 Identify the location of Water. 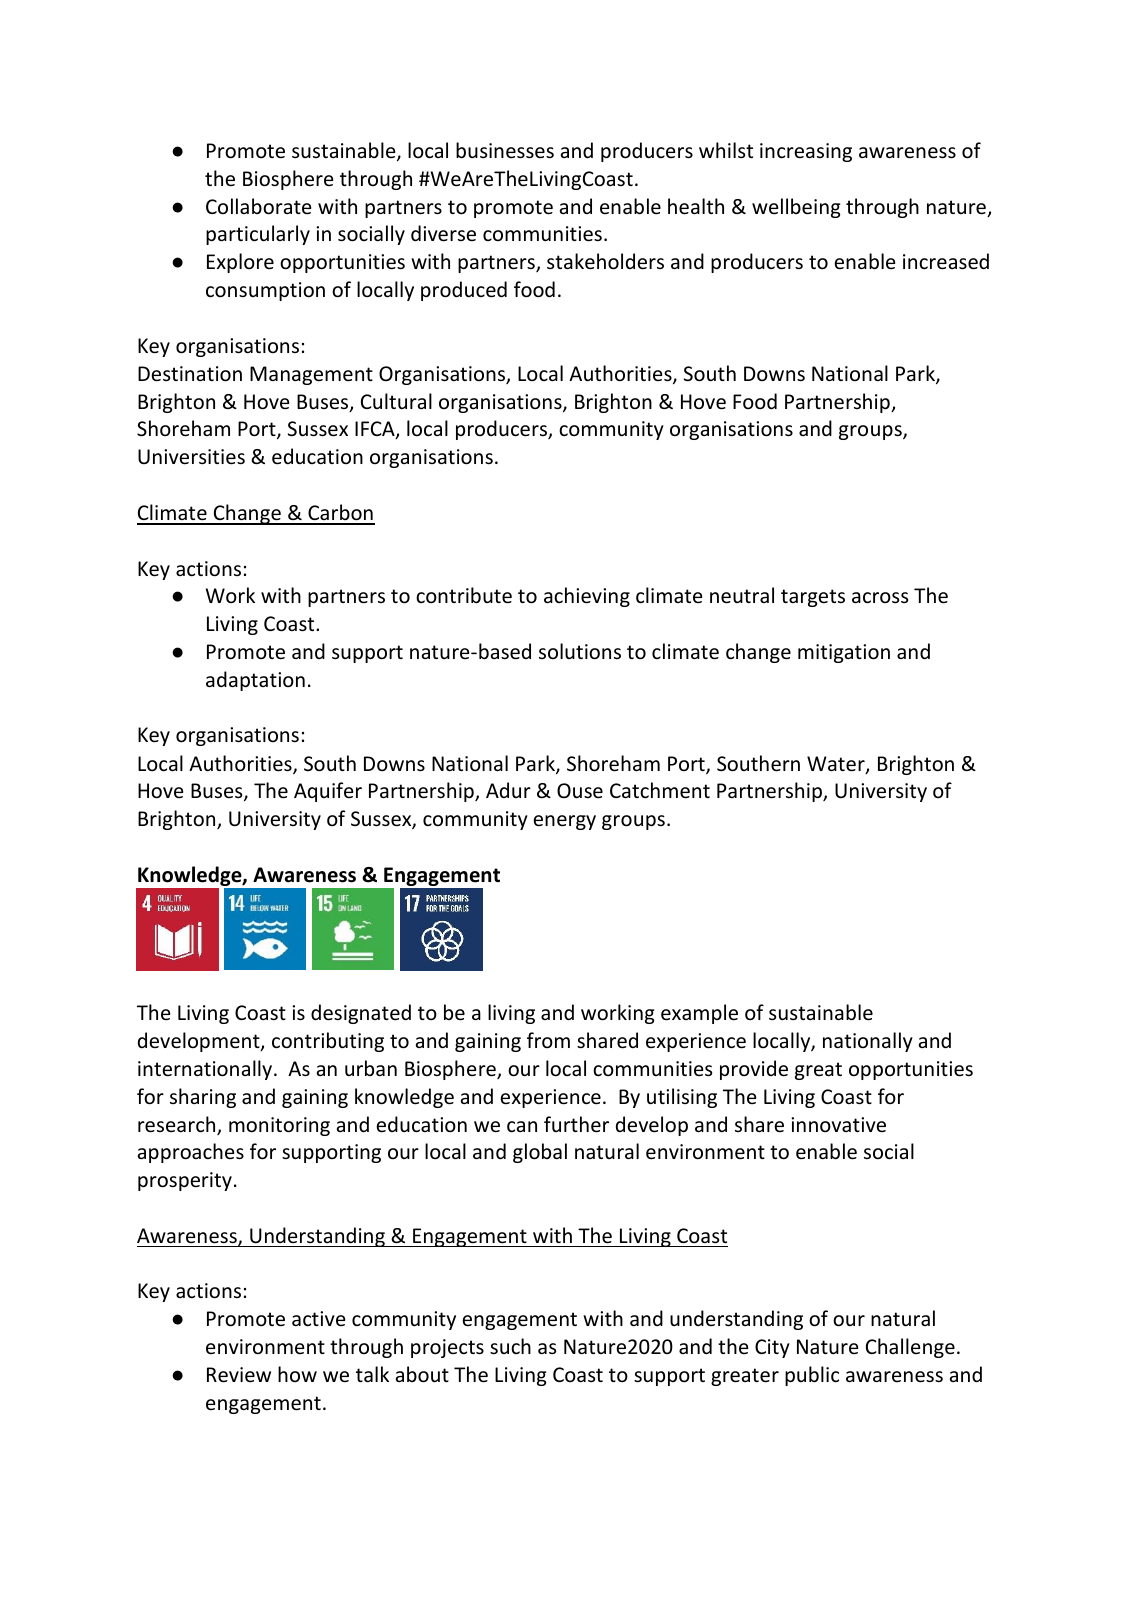
(837, 765).
